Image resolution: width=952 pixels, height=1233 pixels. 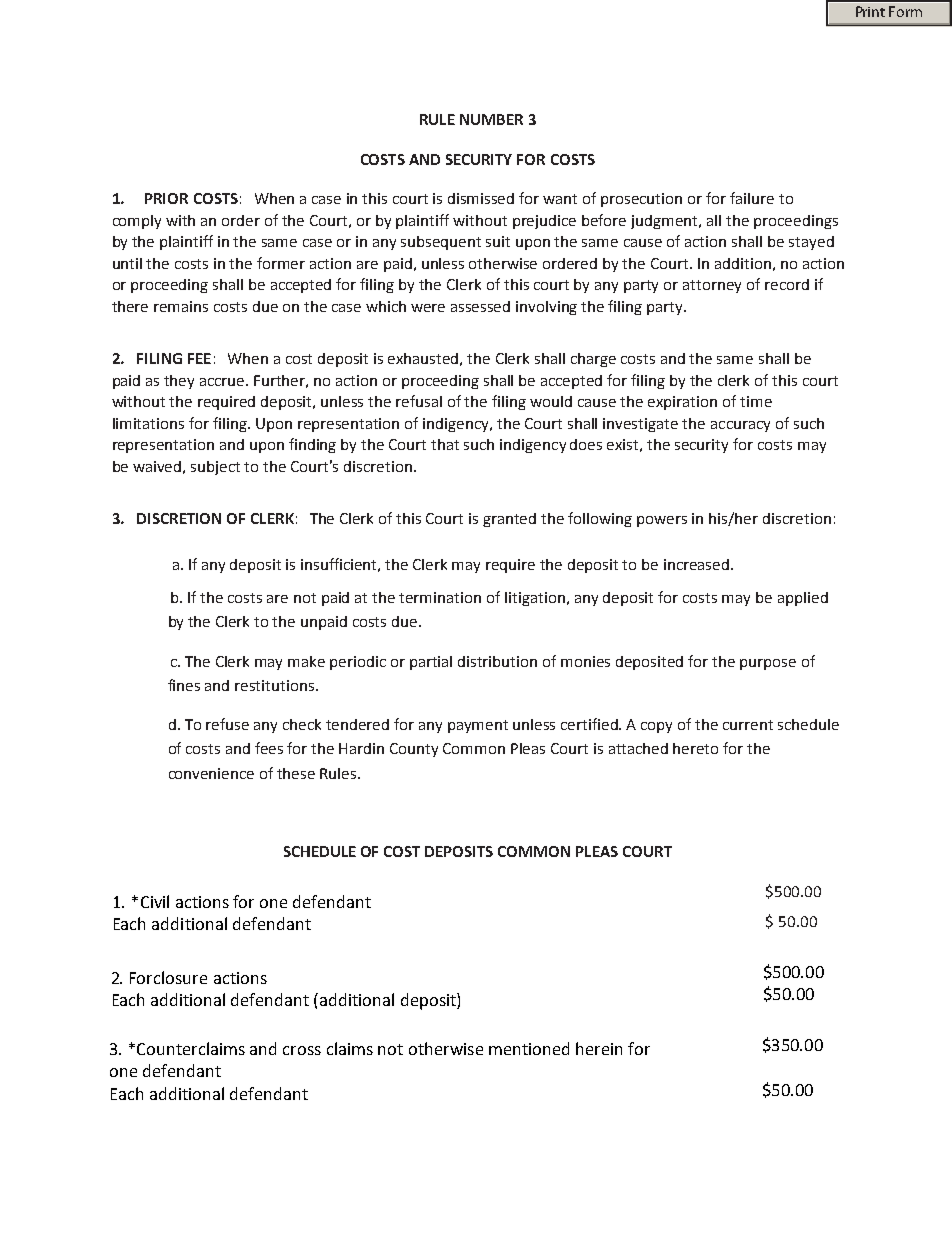 I want to click on NUMBER, so click(x=491, y=119).
